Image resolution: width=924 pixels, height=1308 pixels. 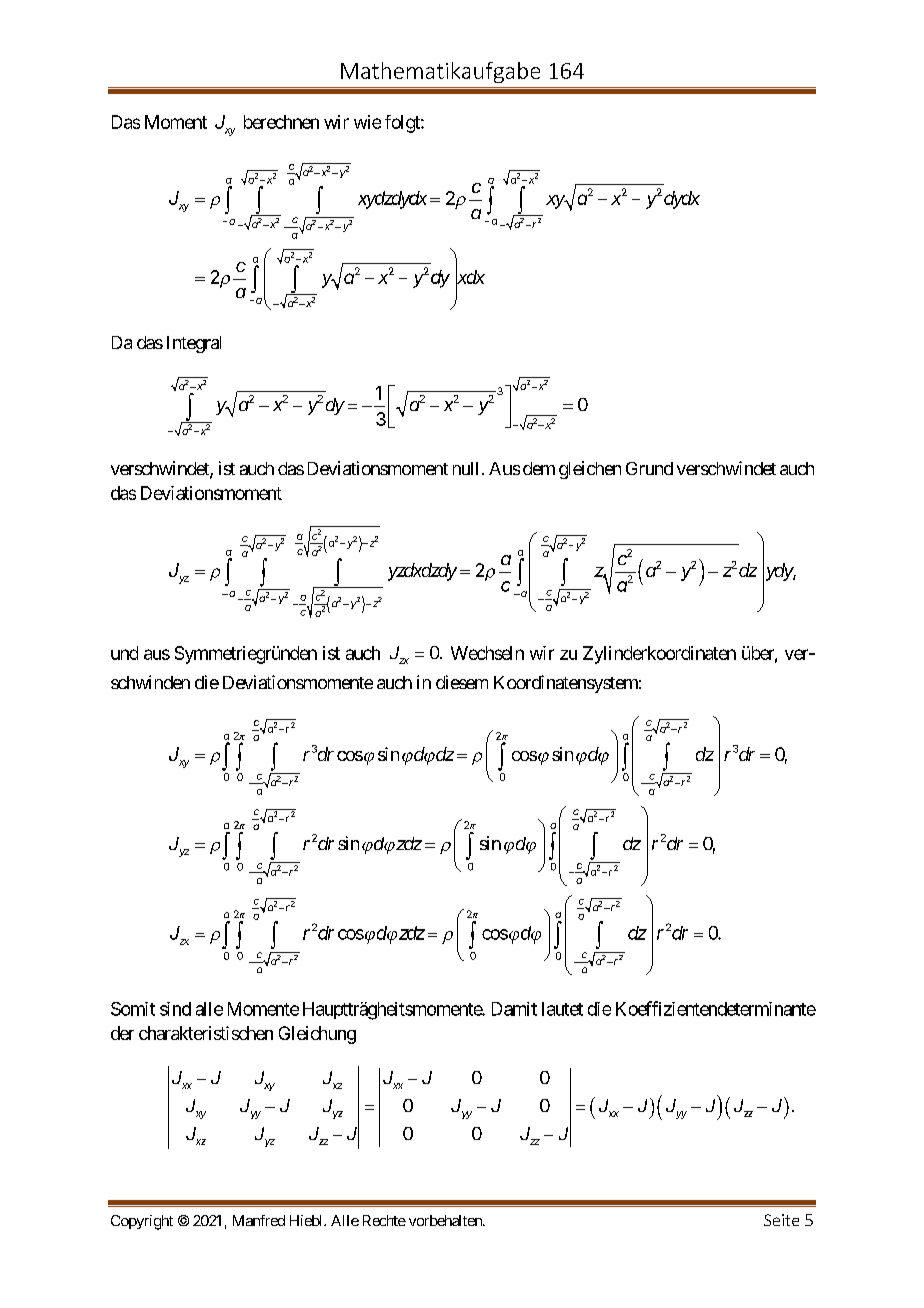 I want to click on sind, so click(x=175, y=1009).
